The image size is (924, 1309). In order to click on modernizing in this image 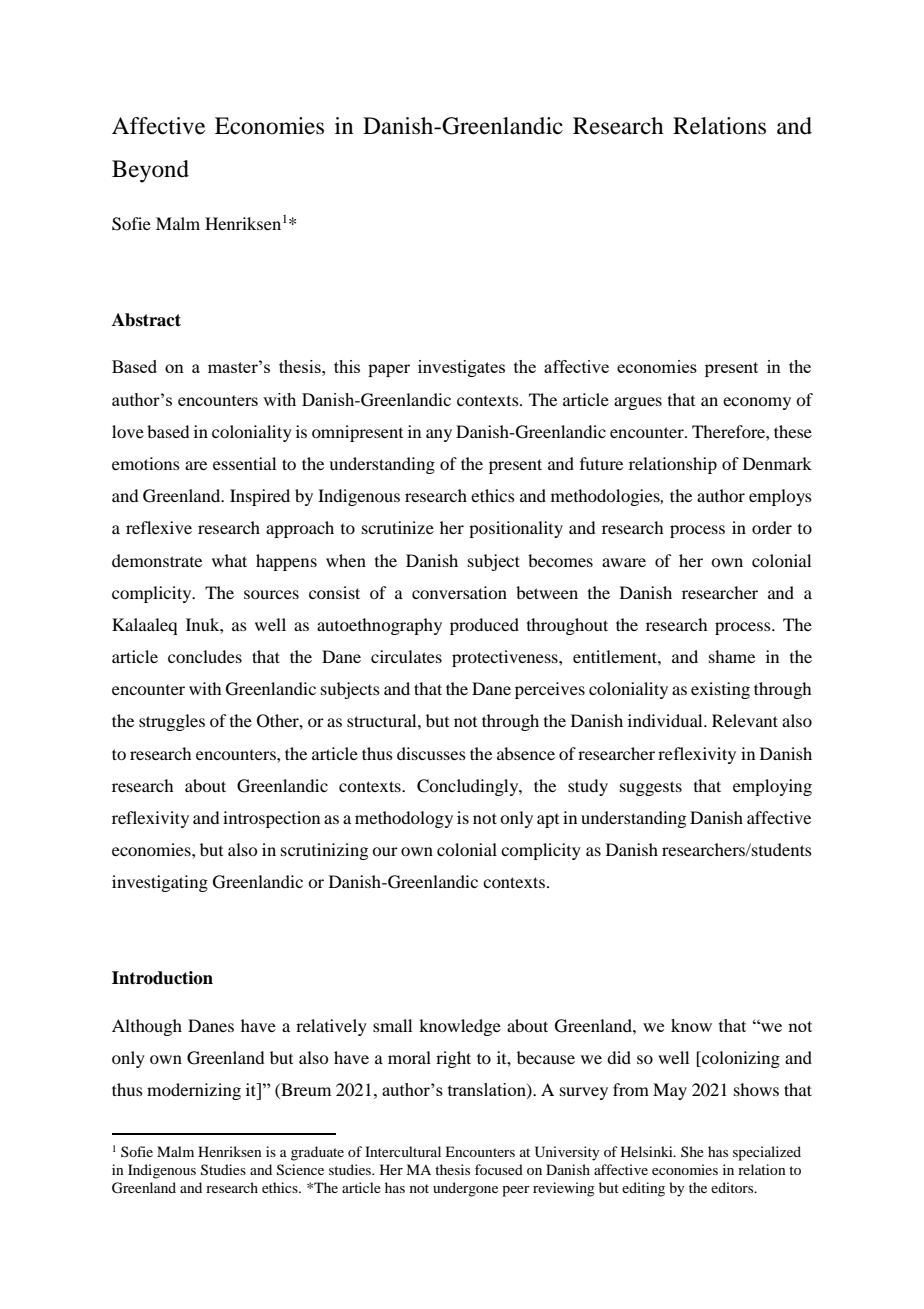, I will do `click(194, 1091)`.
